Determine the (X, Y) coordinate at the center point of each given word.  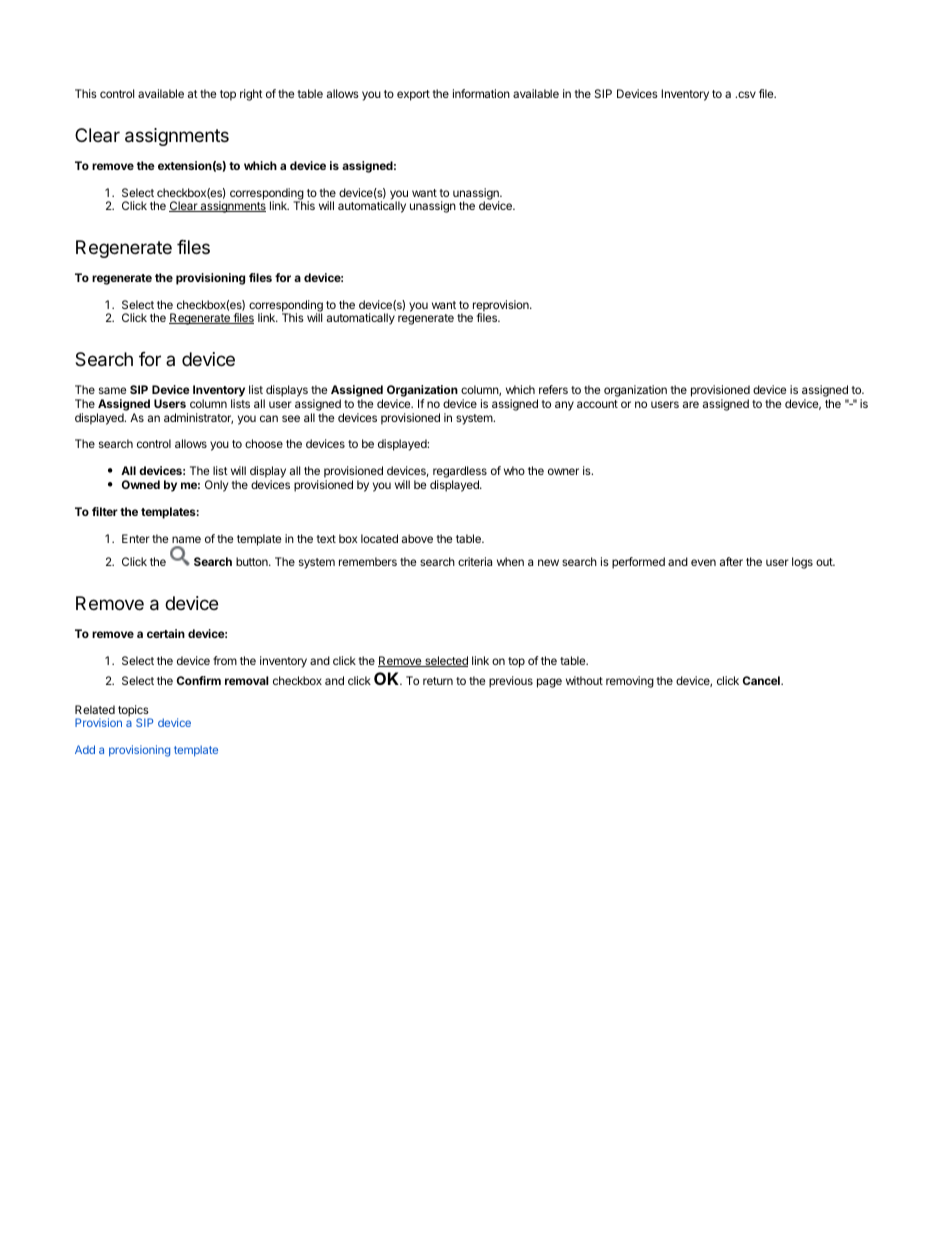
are (691, 404)
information (481, 93)
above (417, 538)
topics (134, 712)
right (251, 95)
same (112, 390)
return (438, 681)
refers (553, 389)
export (413, 95)
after (731, 561)
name (186, 539)
